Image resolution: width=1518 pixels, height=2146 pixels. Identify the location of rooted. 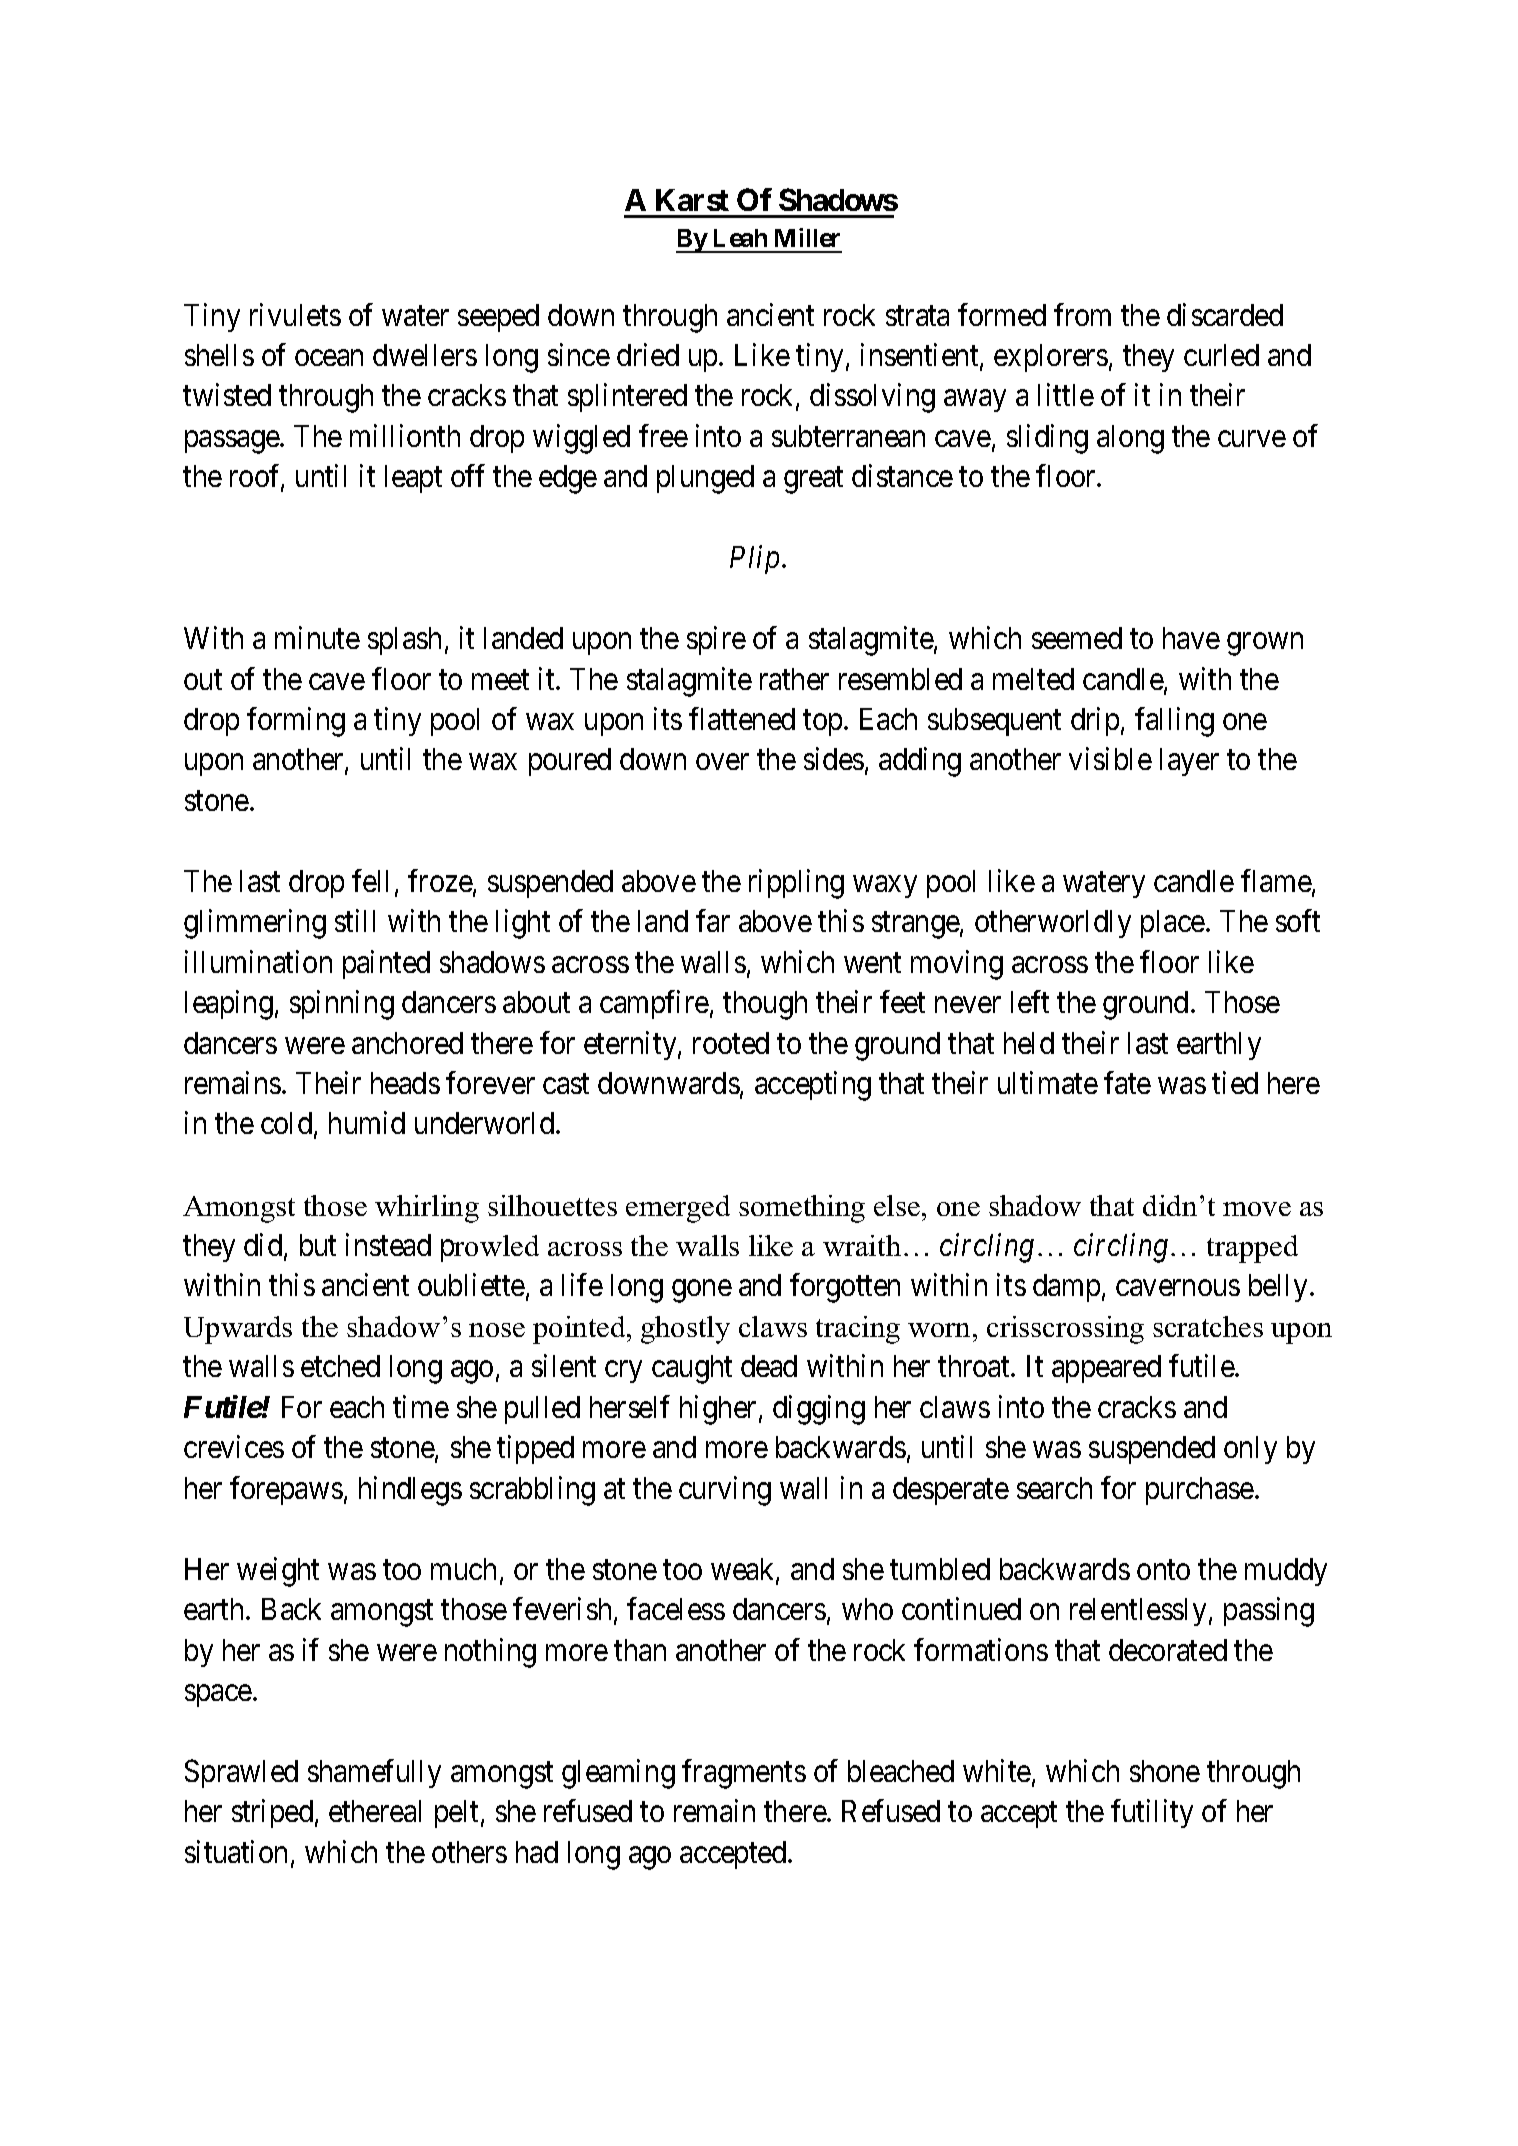
(731, 1043).
